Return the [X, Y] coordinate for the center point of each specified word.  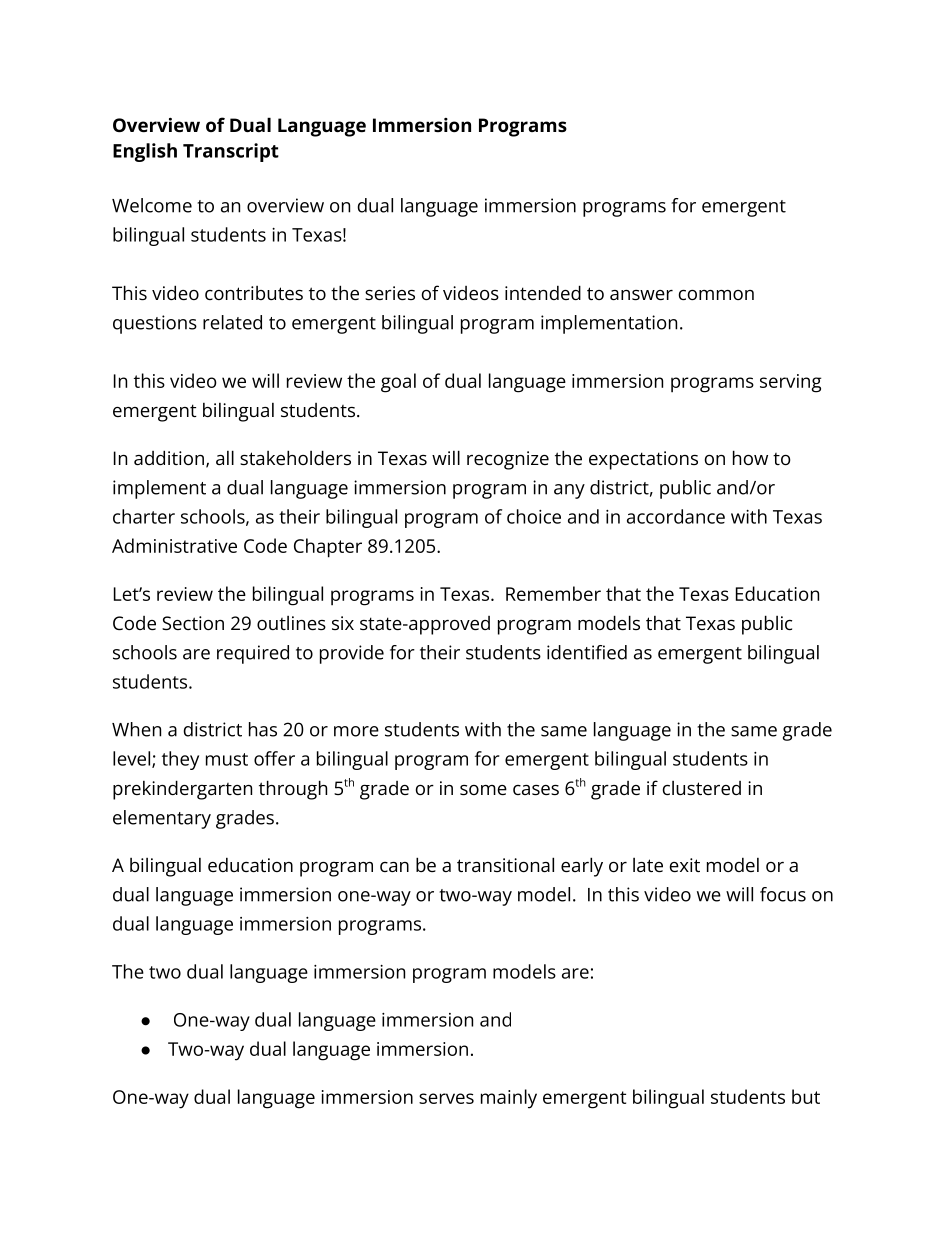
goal [398, 383]
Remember [553, 593]
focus [783, 894]
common [716, 295]
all [225, 457]
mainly [509, 1099]
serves [446, 1098]
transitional [505, 864]
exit [685, 865]
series [390, 293]
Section [193, 623]
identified [587, 652]
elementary [162, 819]
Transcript [231, 152]
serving [791, 383]
